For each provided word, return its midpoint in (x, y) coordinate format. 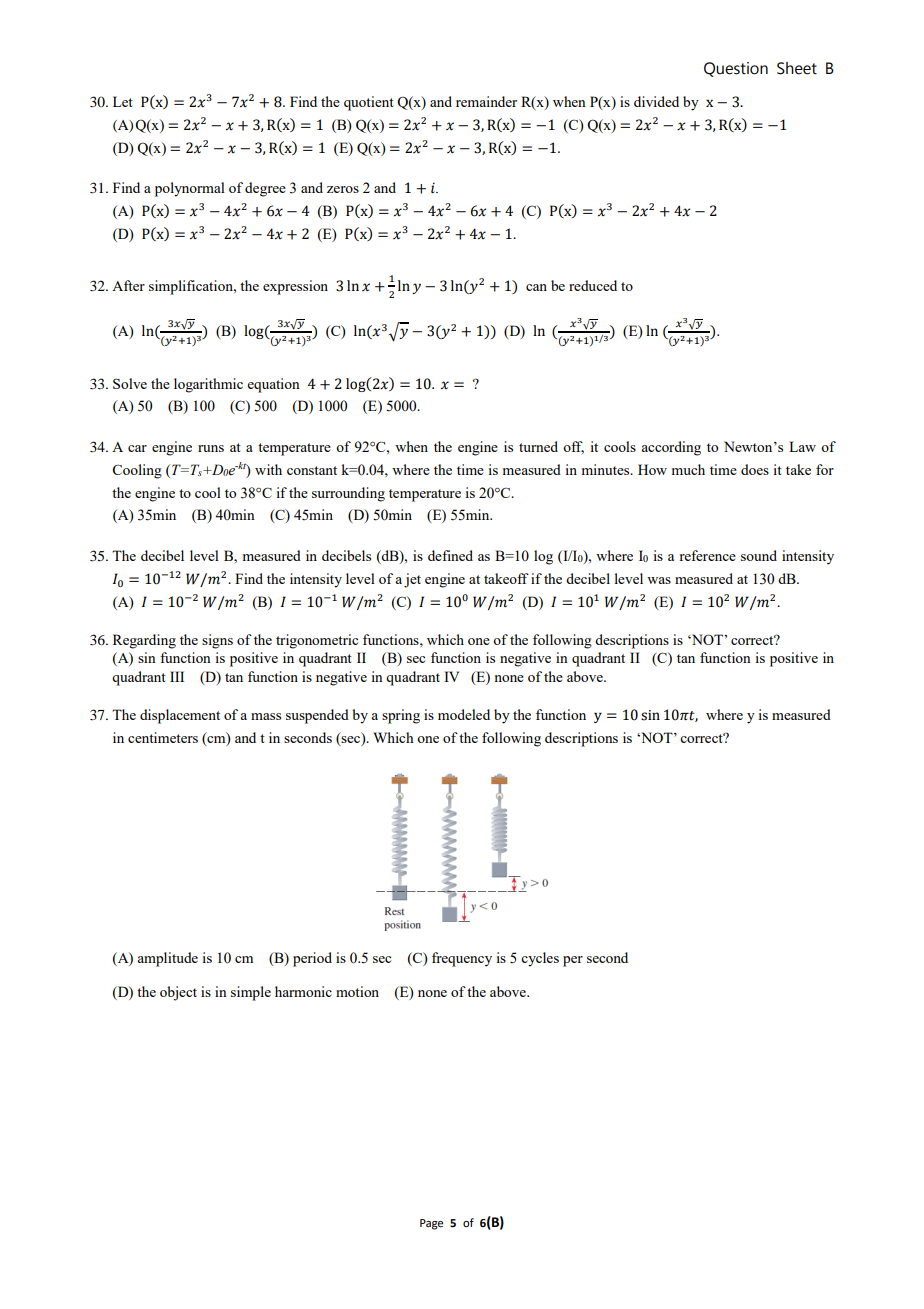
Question (736, 69)
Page (431, 1224)
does (755, 469)
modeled (464, 714)
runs (211, 448)
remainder (486, 101)
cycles (540, 959)
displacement (180, 716)
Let (123, 101)
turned (538, 446)
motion (357, 991)
